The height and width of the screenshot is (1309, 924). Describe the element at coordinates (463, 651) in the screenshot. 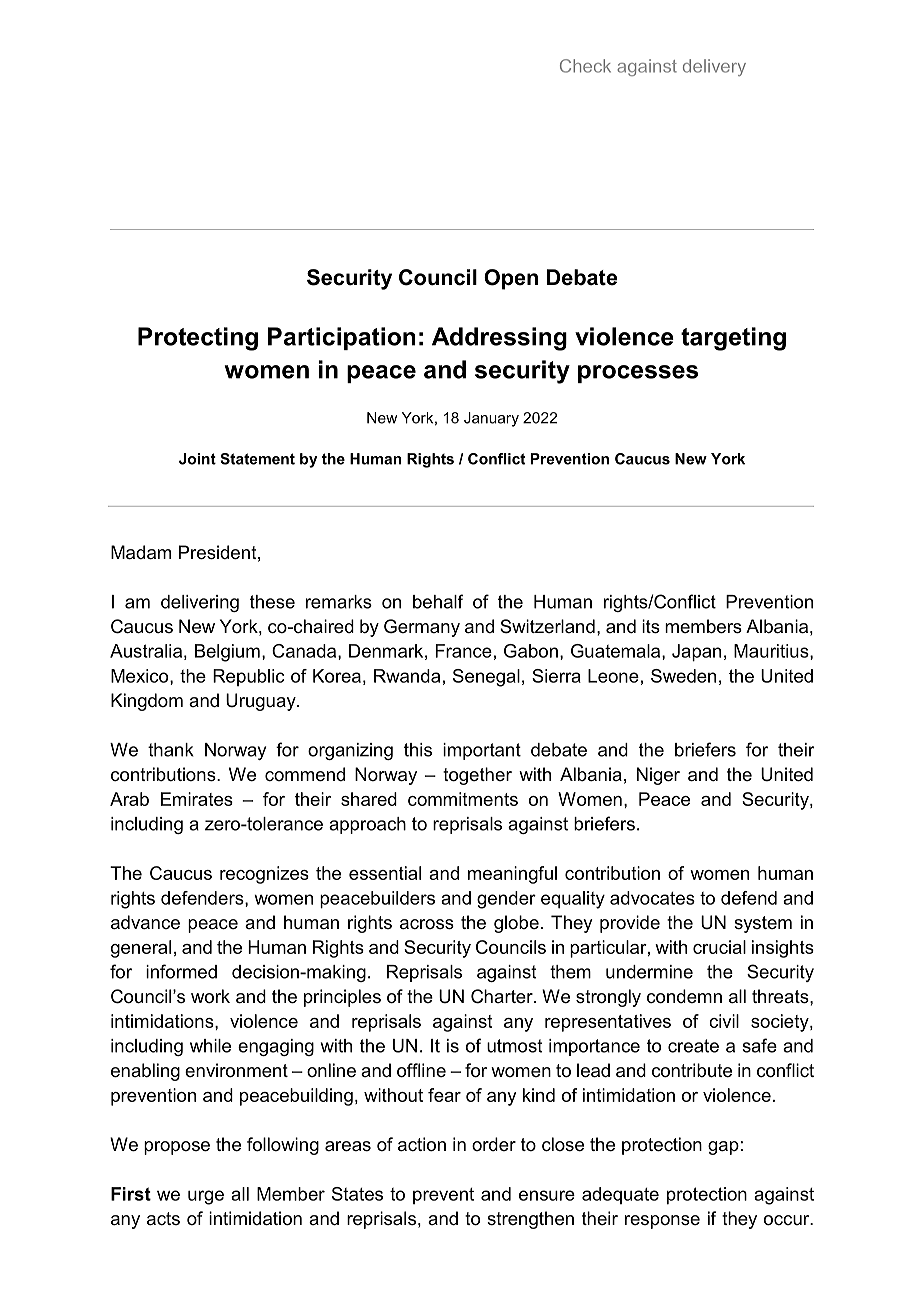

I see `France` at that location.
